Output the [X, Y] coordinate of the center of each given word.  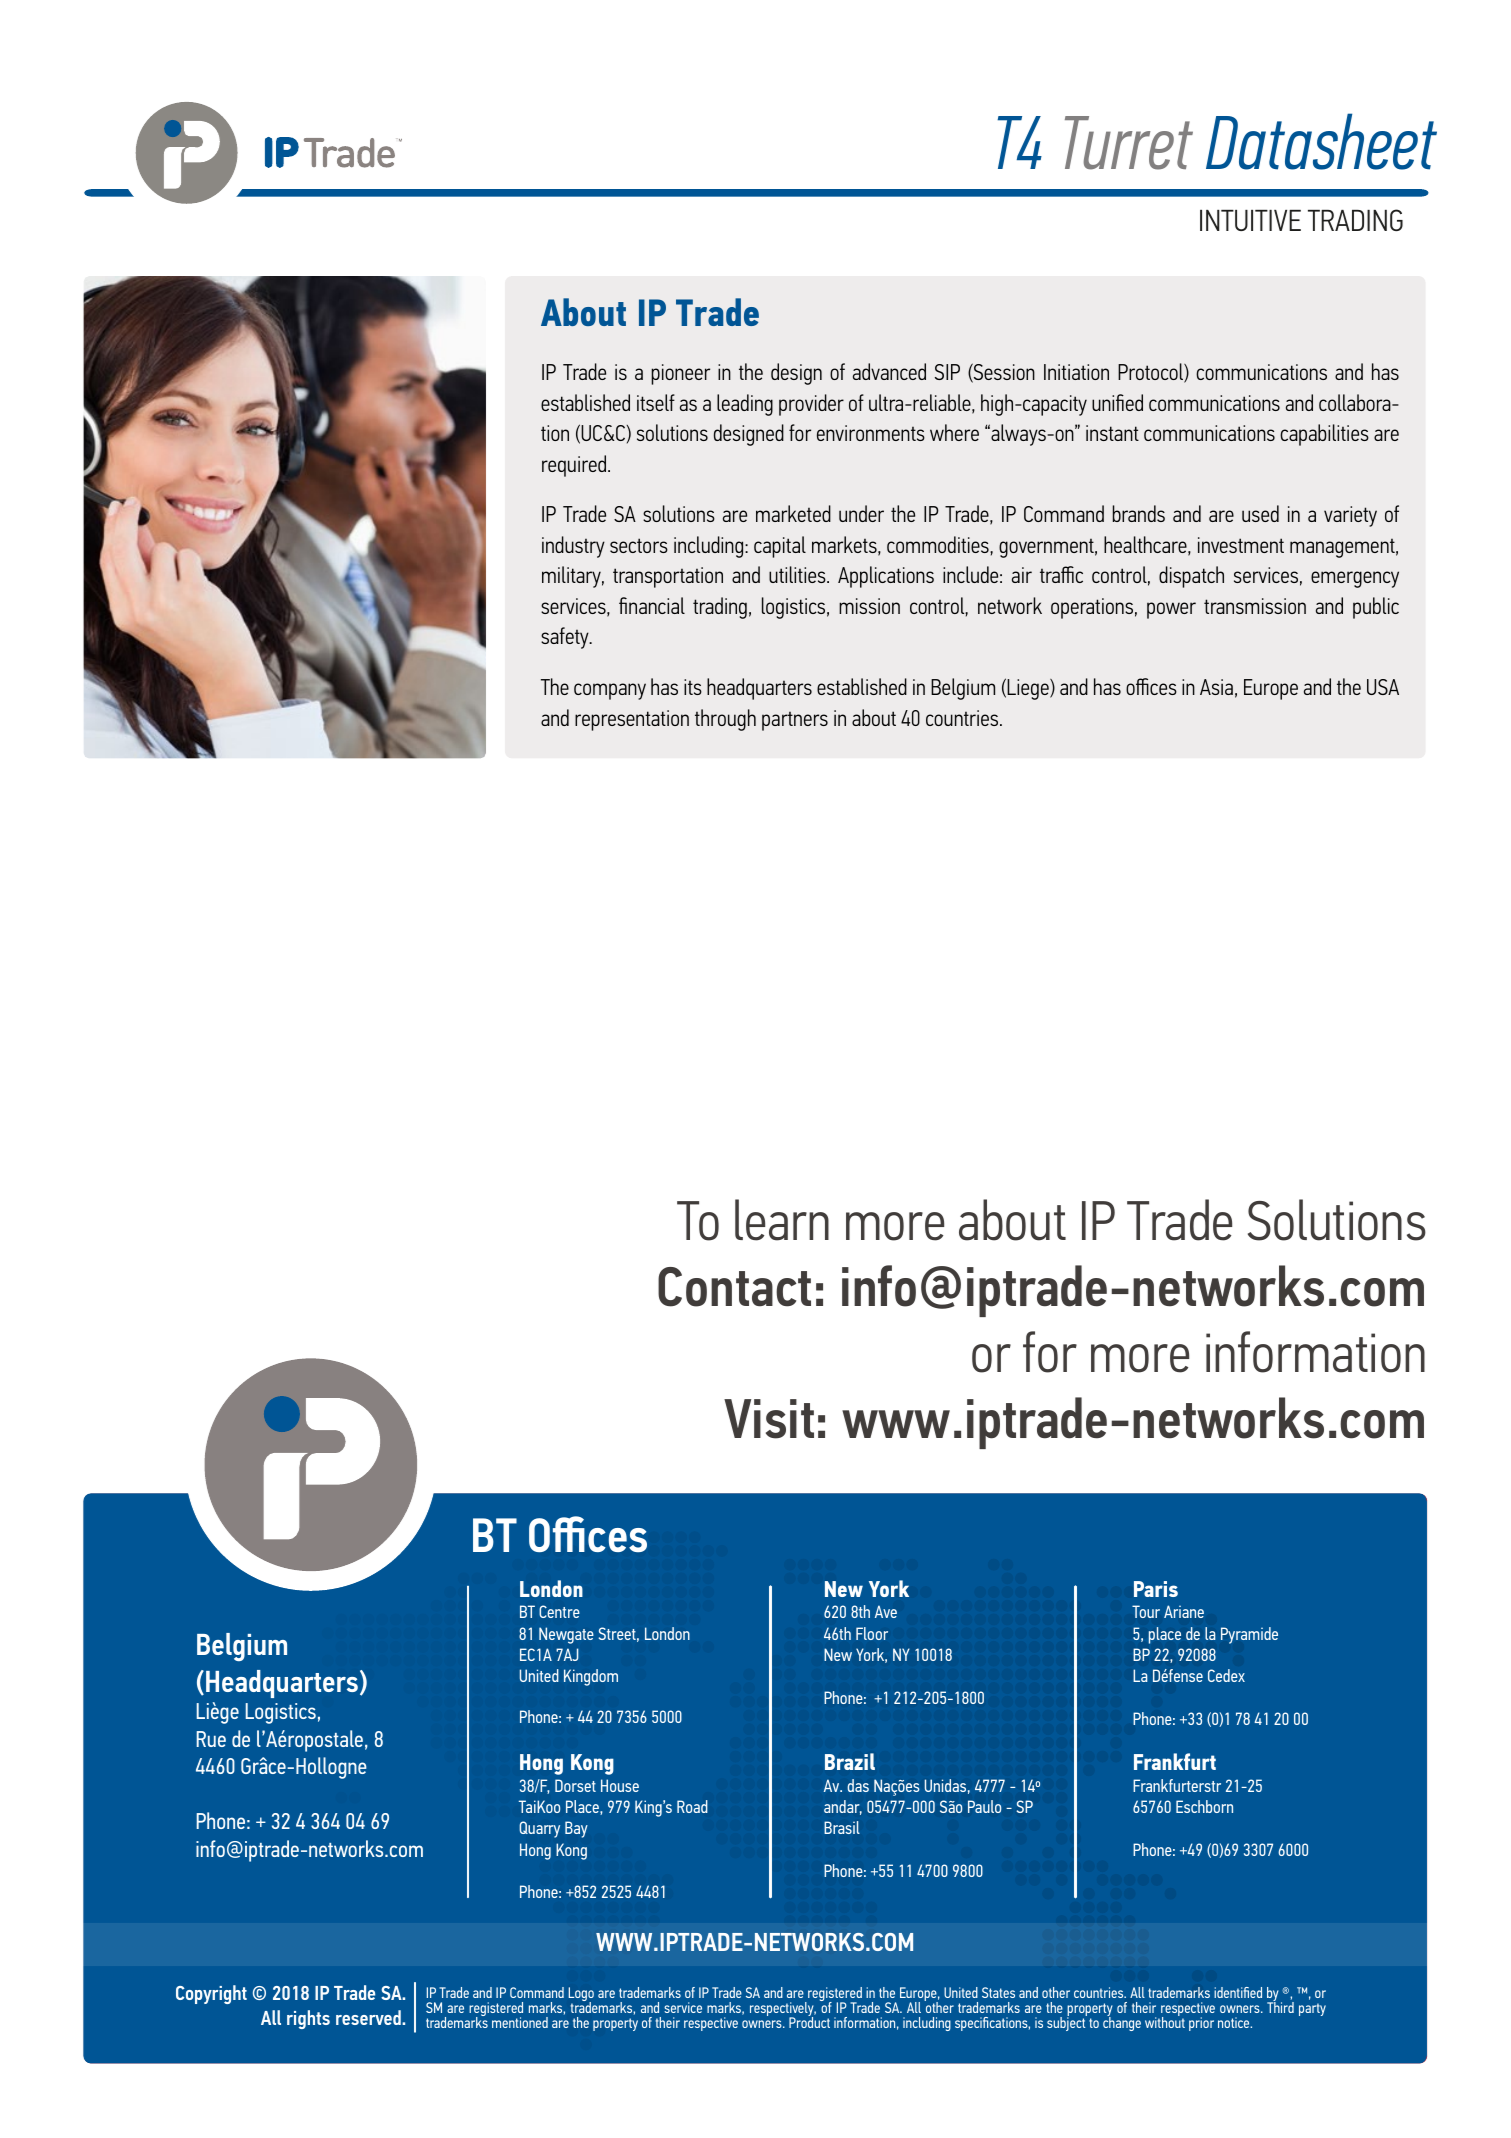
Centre [559, 1611]
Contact [734, 1287]
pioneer [680, 374]
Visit [769, 1419]
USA [1383, 687]
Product [809, 2021]
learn [782, 1220]
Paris [1156, 1589]
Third [1280, 2006]
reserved [369, 2017]
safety [566, 638]
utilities [798, 574]
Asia [1216, 687]
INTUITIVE [1250, 220]
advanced [889, 371]
